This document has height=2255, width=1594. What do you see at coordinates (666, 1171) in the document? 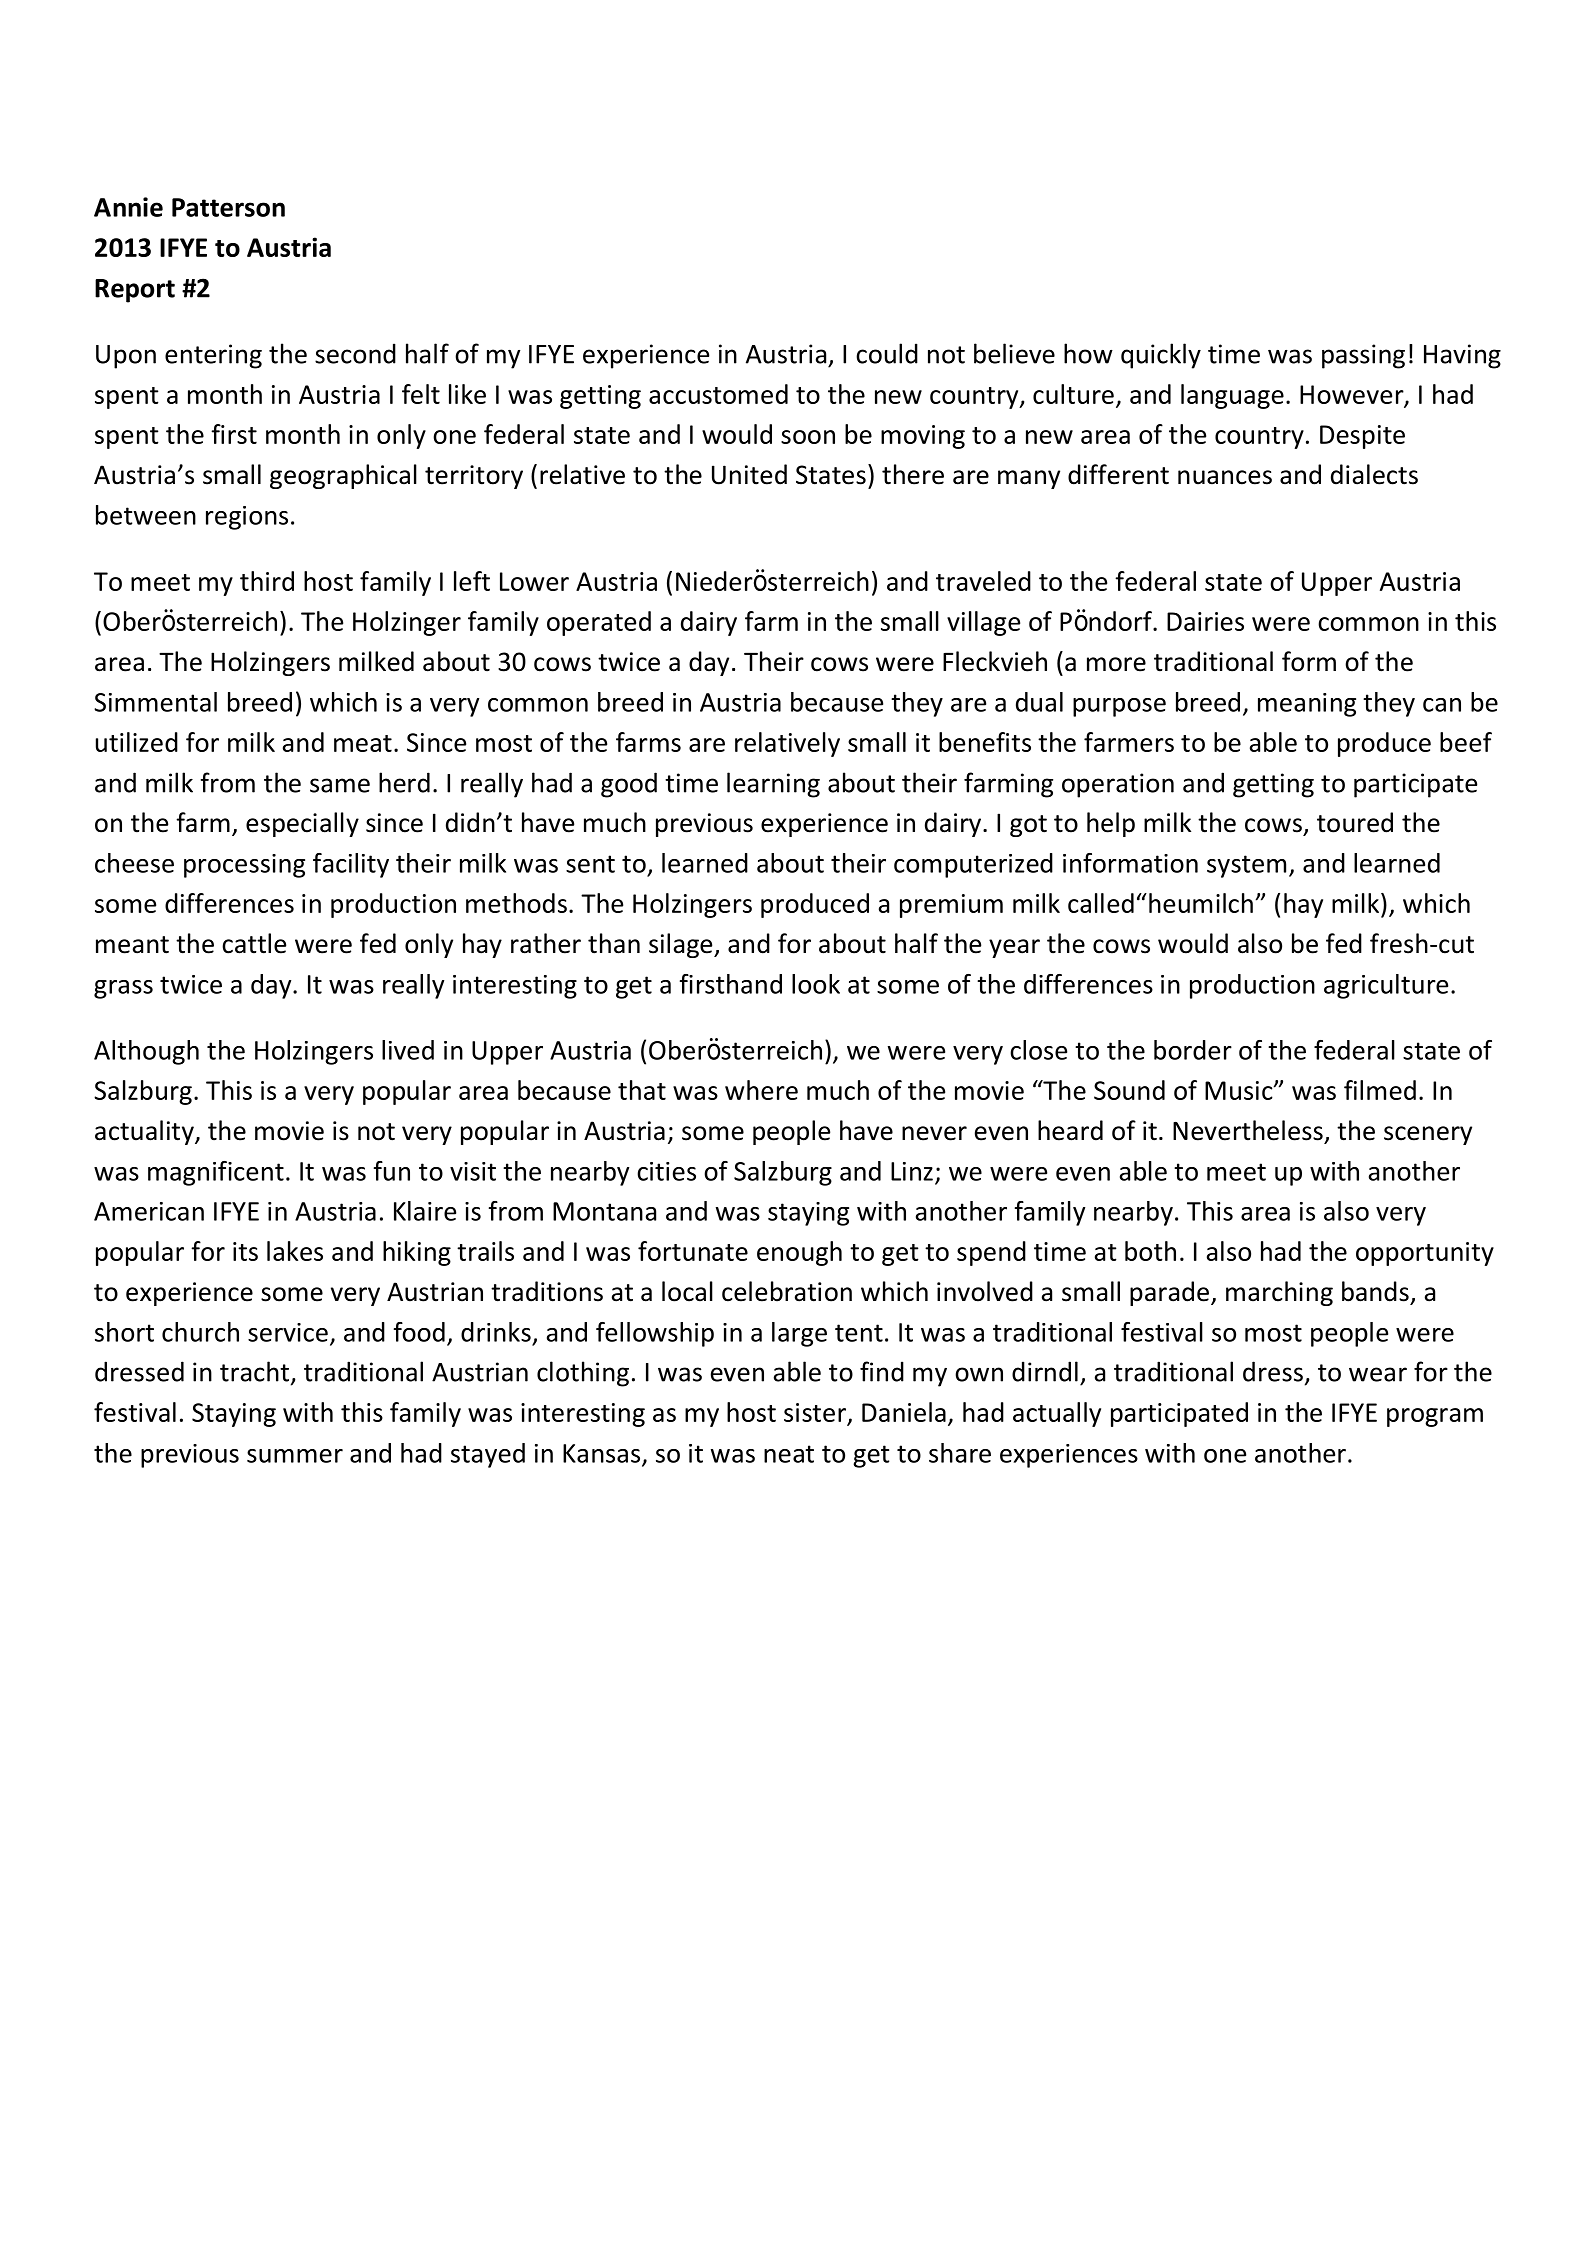
I see `cities` at bounding box center [666, 1171].
